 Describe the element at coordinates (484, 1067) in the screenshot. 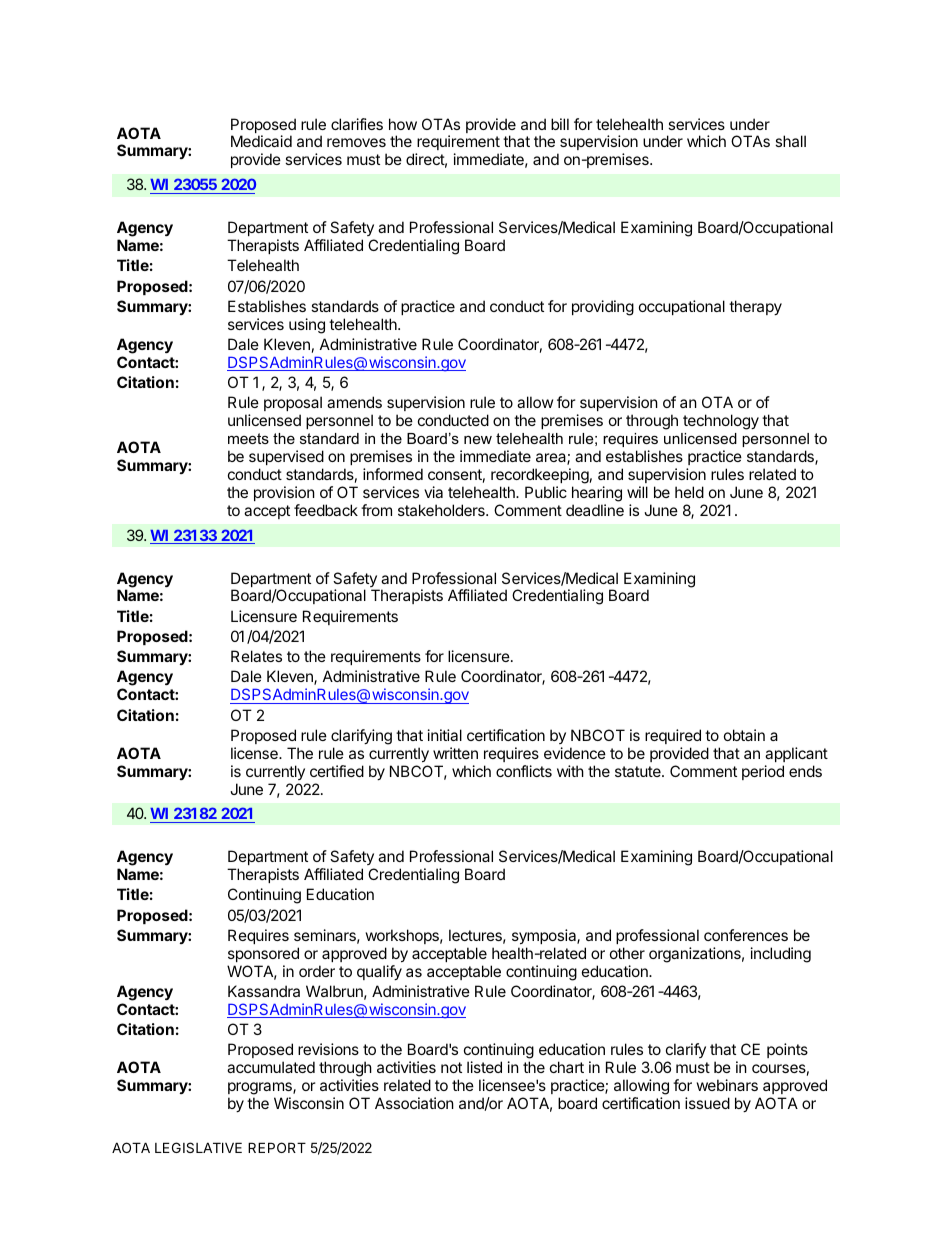

I see `listed` at that location.
